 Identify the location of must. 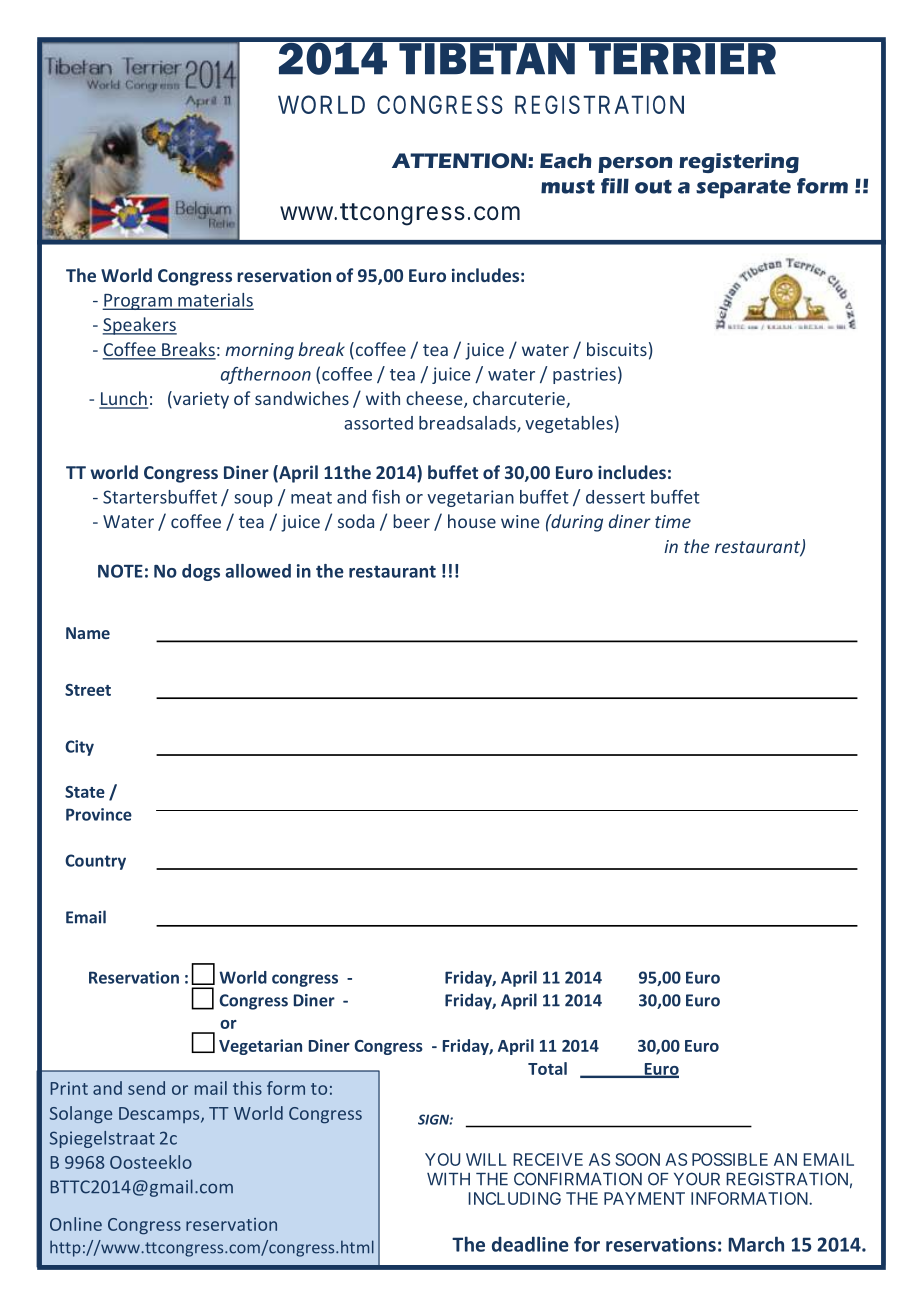
(568, 186).
